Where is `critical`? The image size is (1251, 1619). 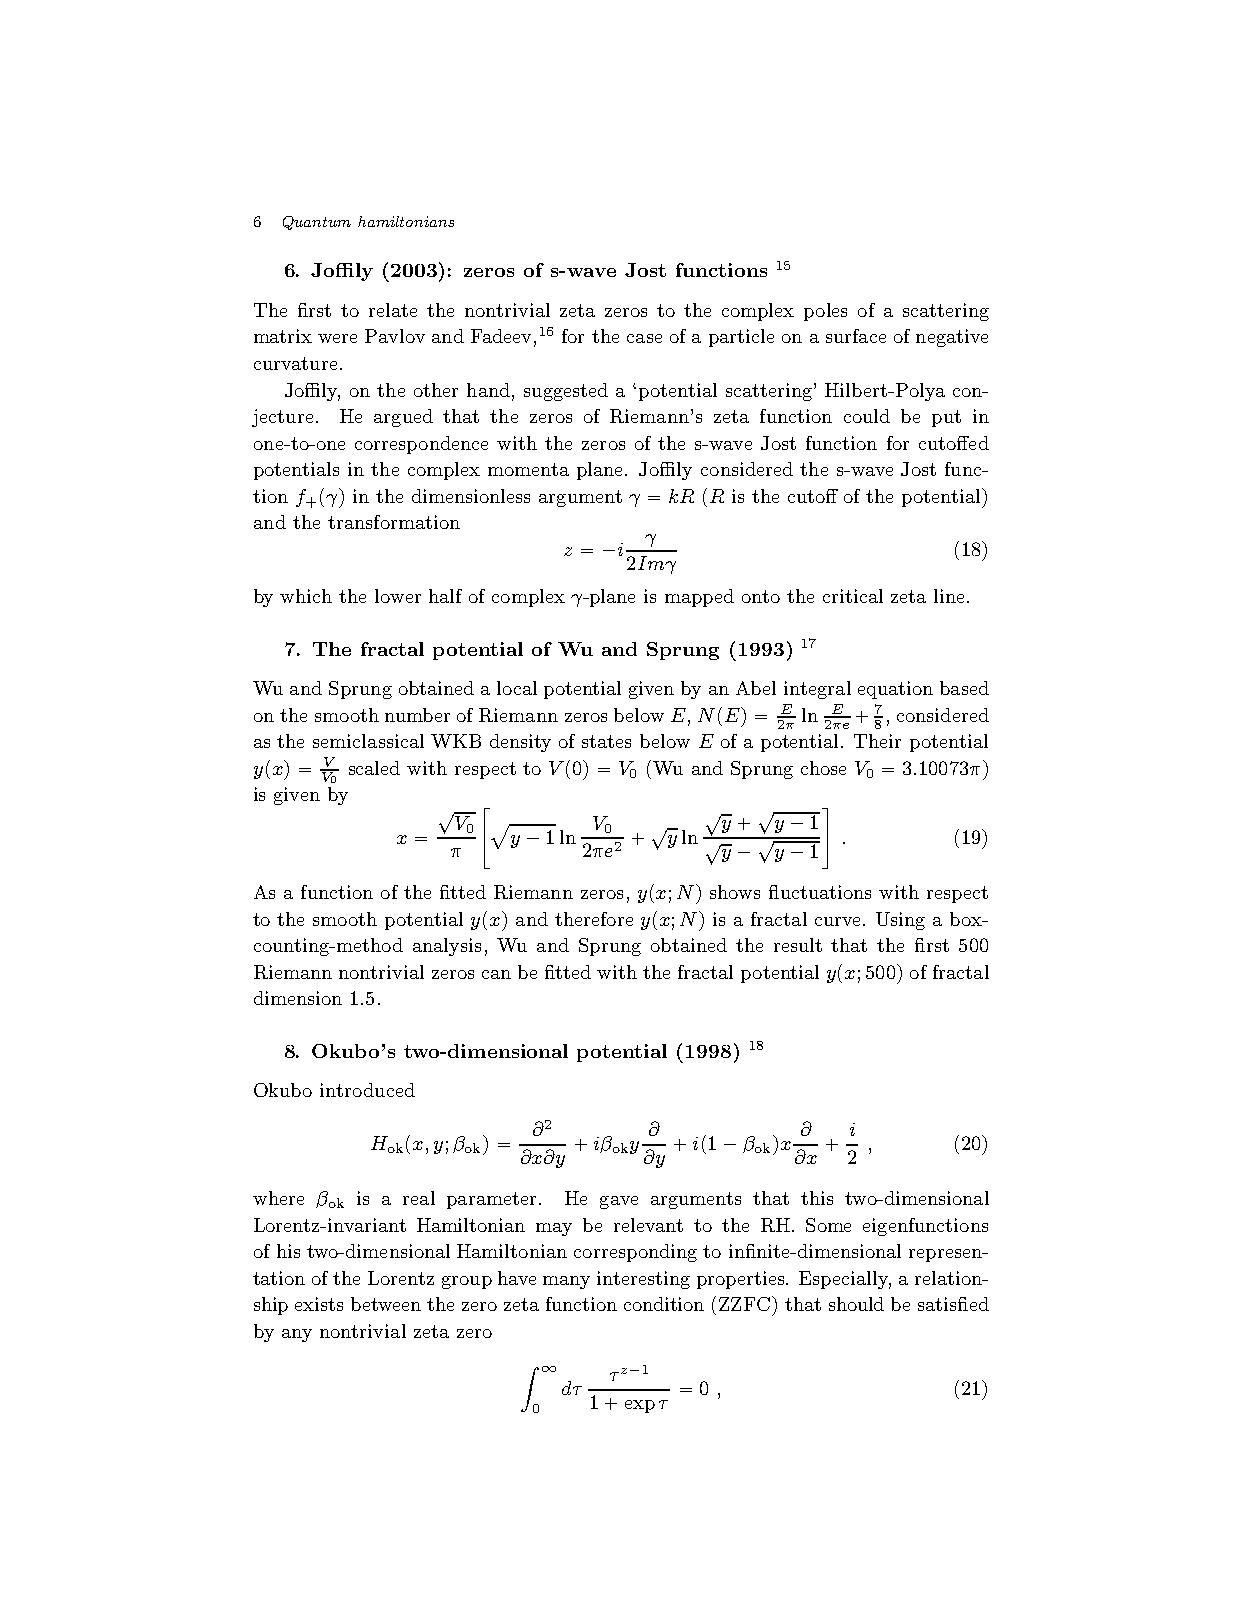
critical is located at coordinates (853, 596).
